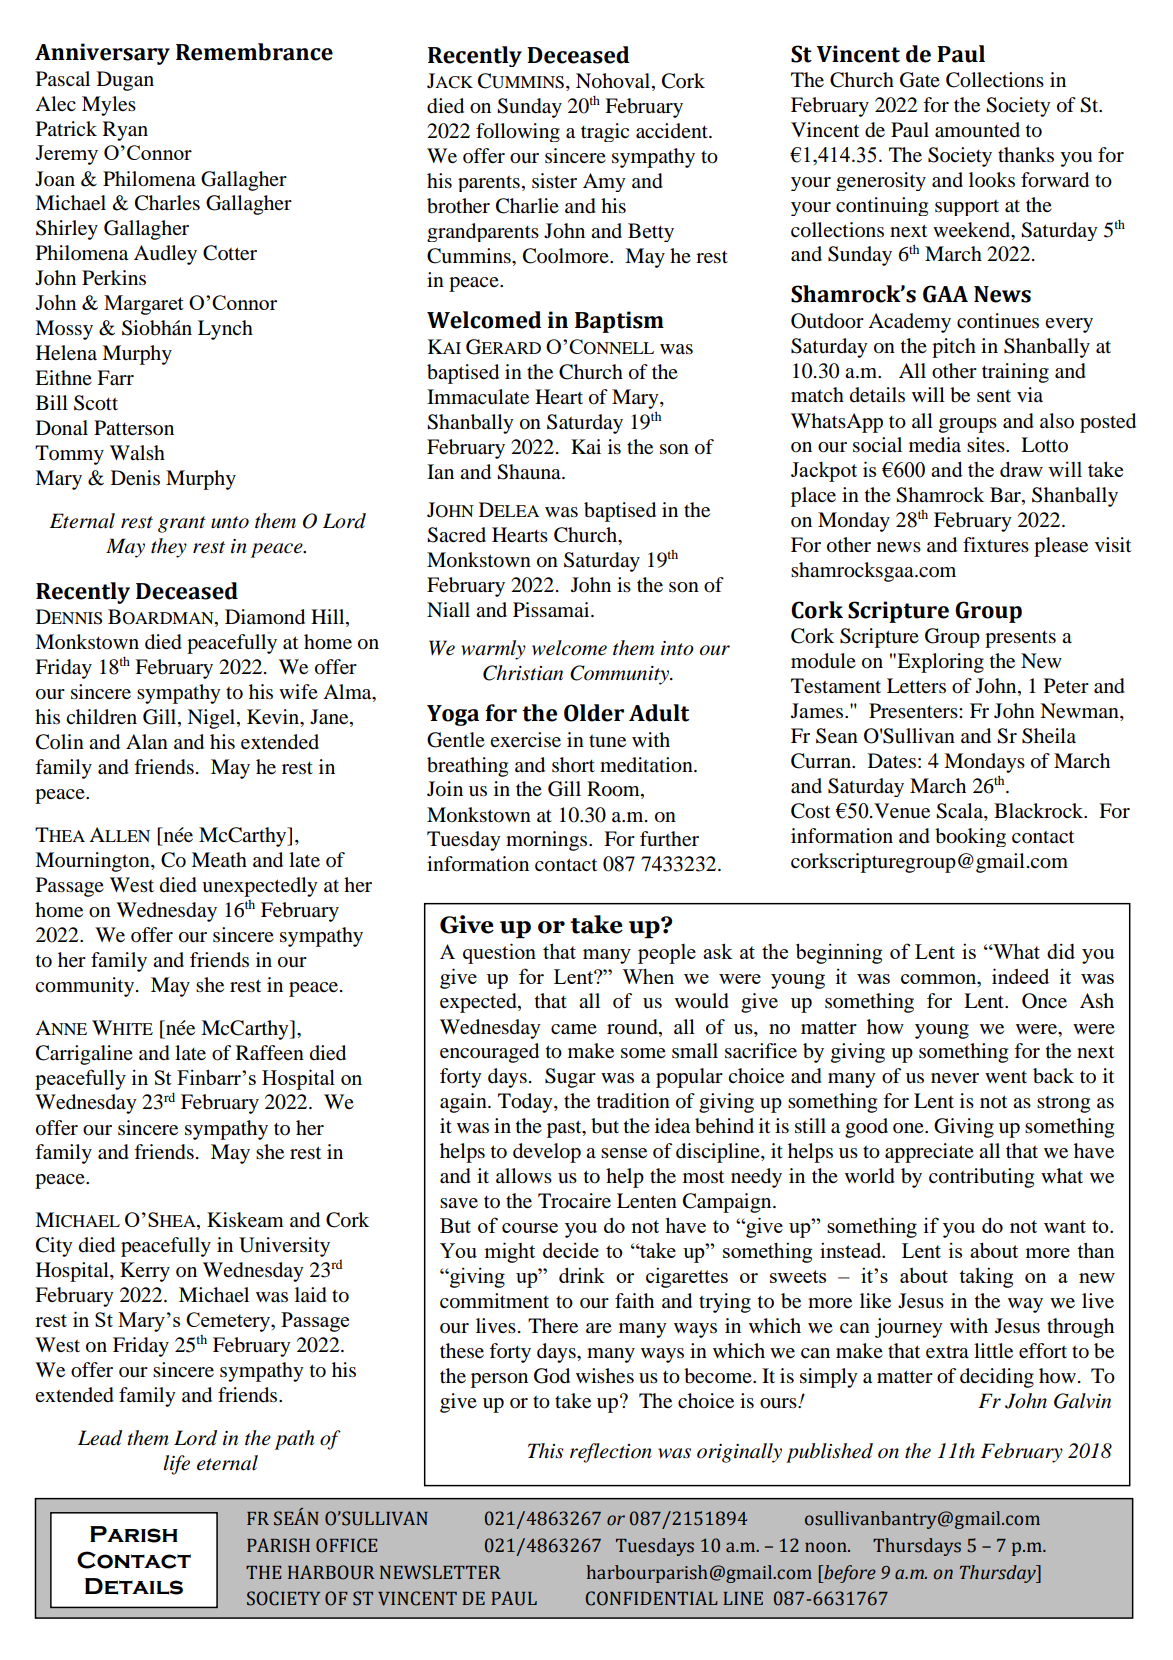 This screenshot has width=1173, height=1660. Describe the element at coordinates (977, 130) in the screenshot. I see `amounted` at that location.
